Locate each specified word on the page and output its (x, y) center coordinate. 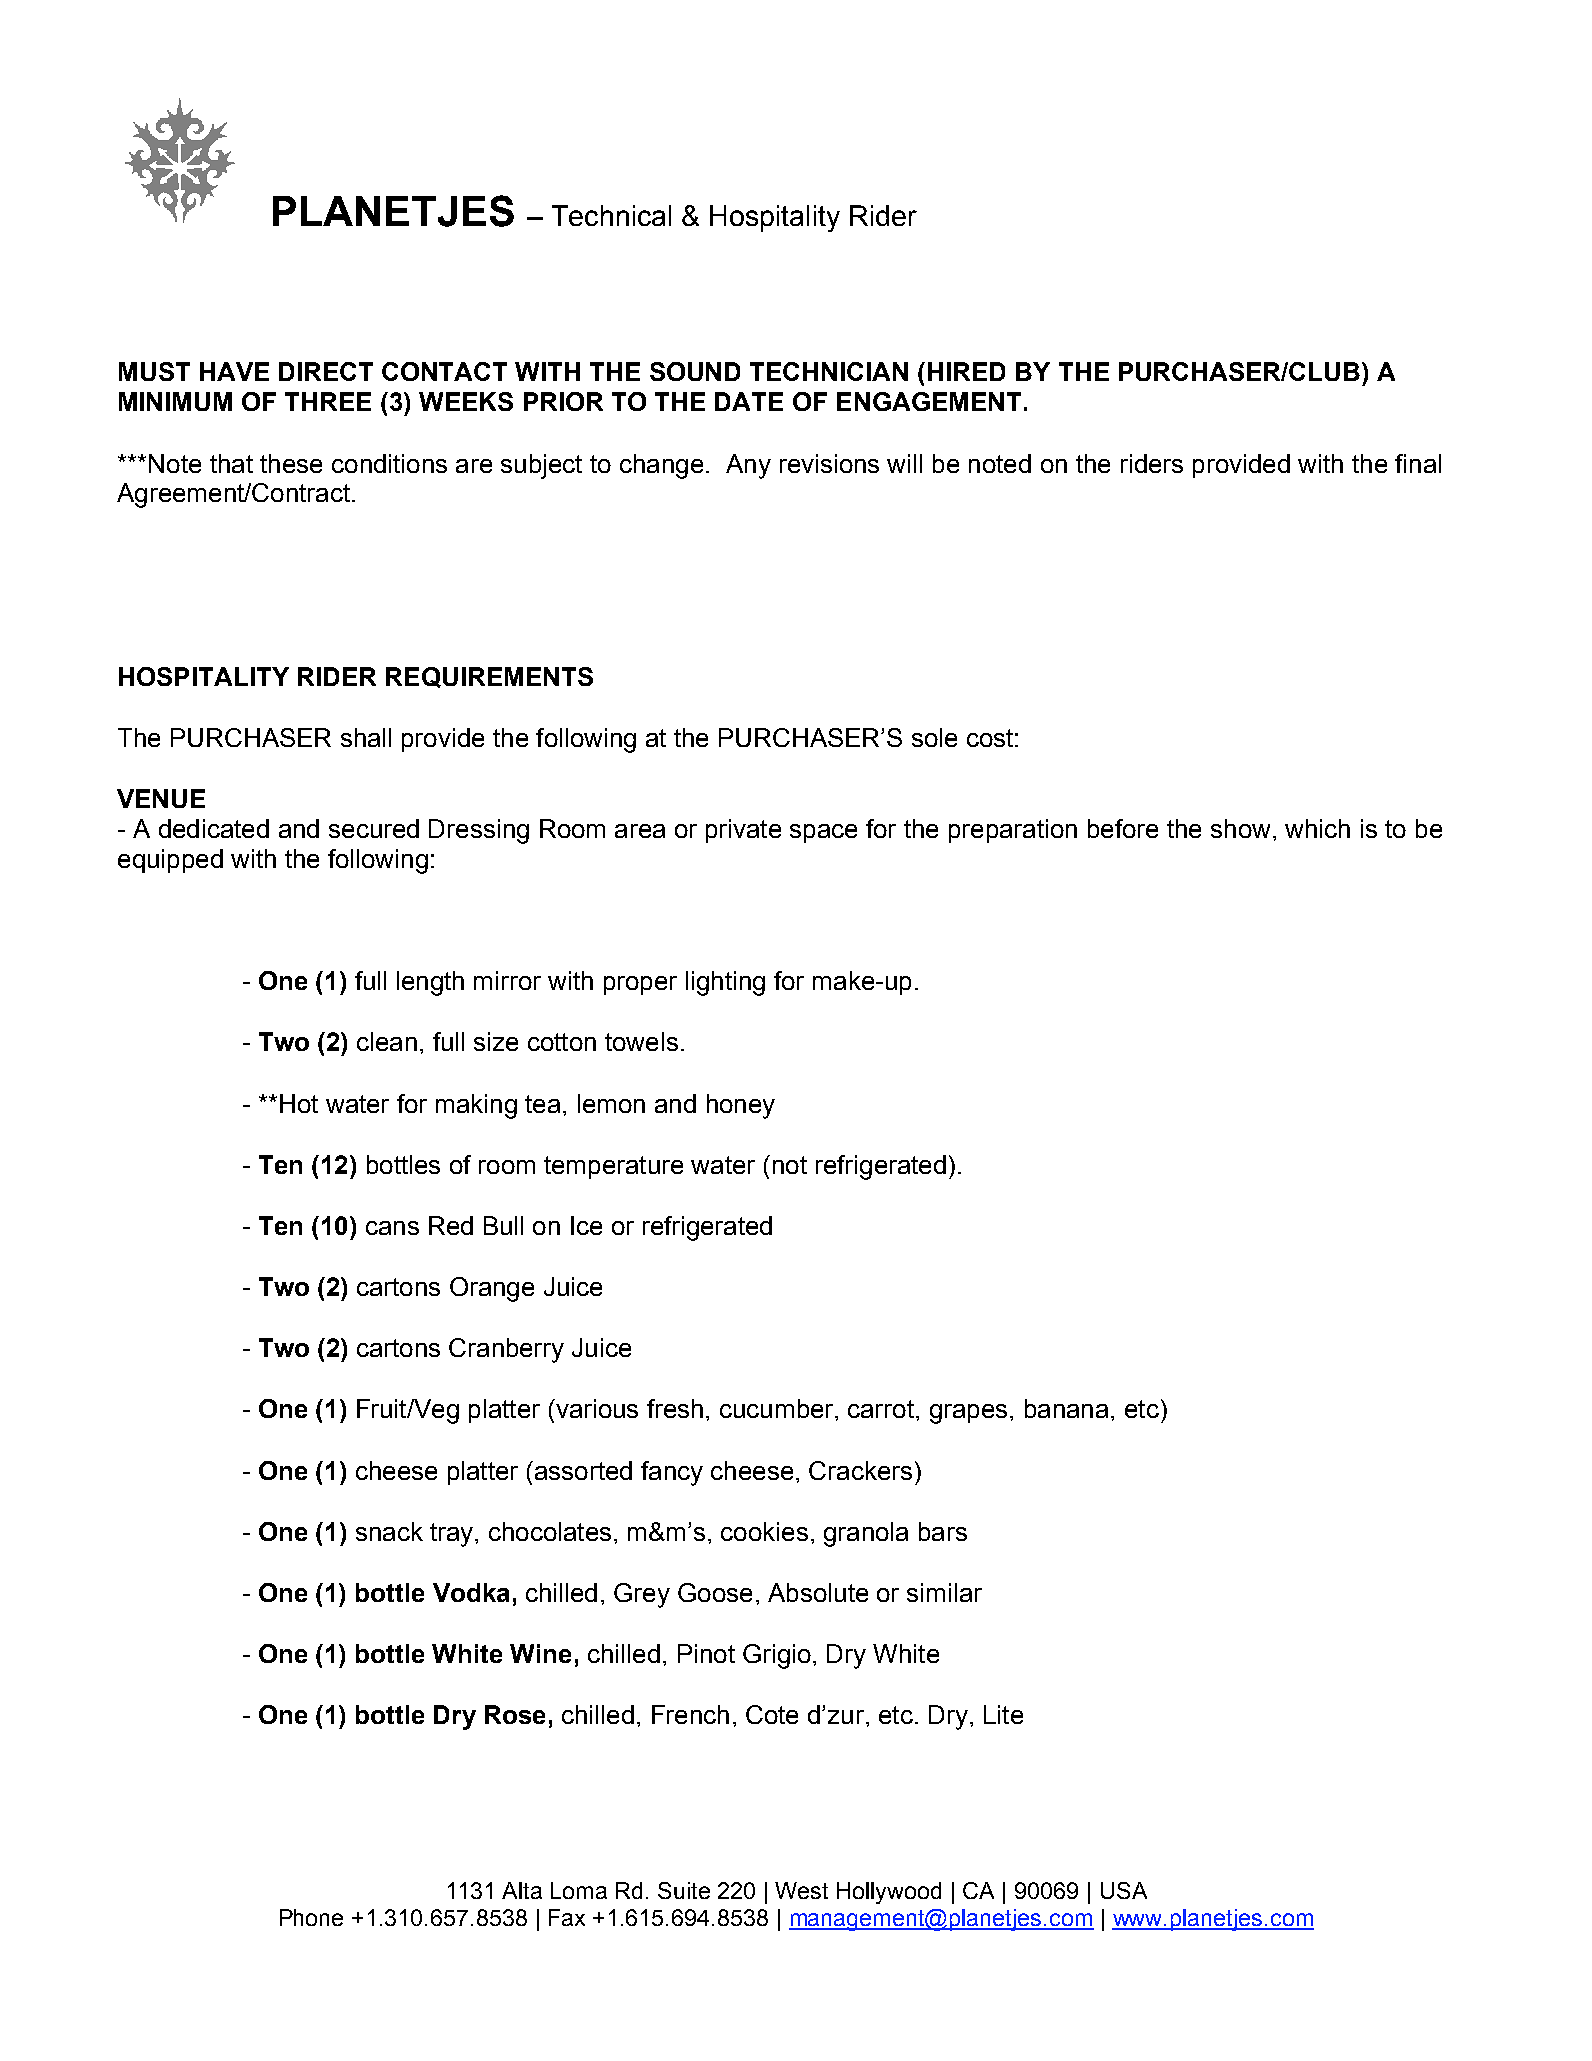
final (1418, 463)
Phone (311, 1917)
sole (934, 737)
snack (389, 1531)
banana (1066, 1408)
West (801, 1890)
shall (366, 737)
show (1240, 828)
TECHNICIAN (829, 371)
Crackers (860, 1470)
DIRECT (326, 371)
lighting (725, 983)
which (1317, 828)
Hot (299, 1103)
